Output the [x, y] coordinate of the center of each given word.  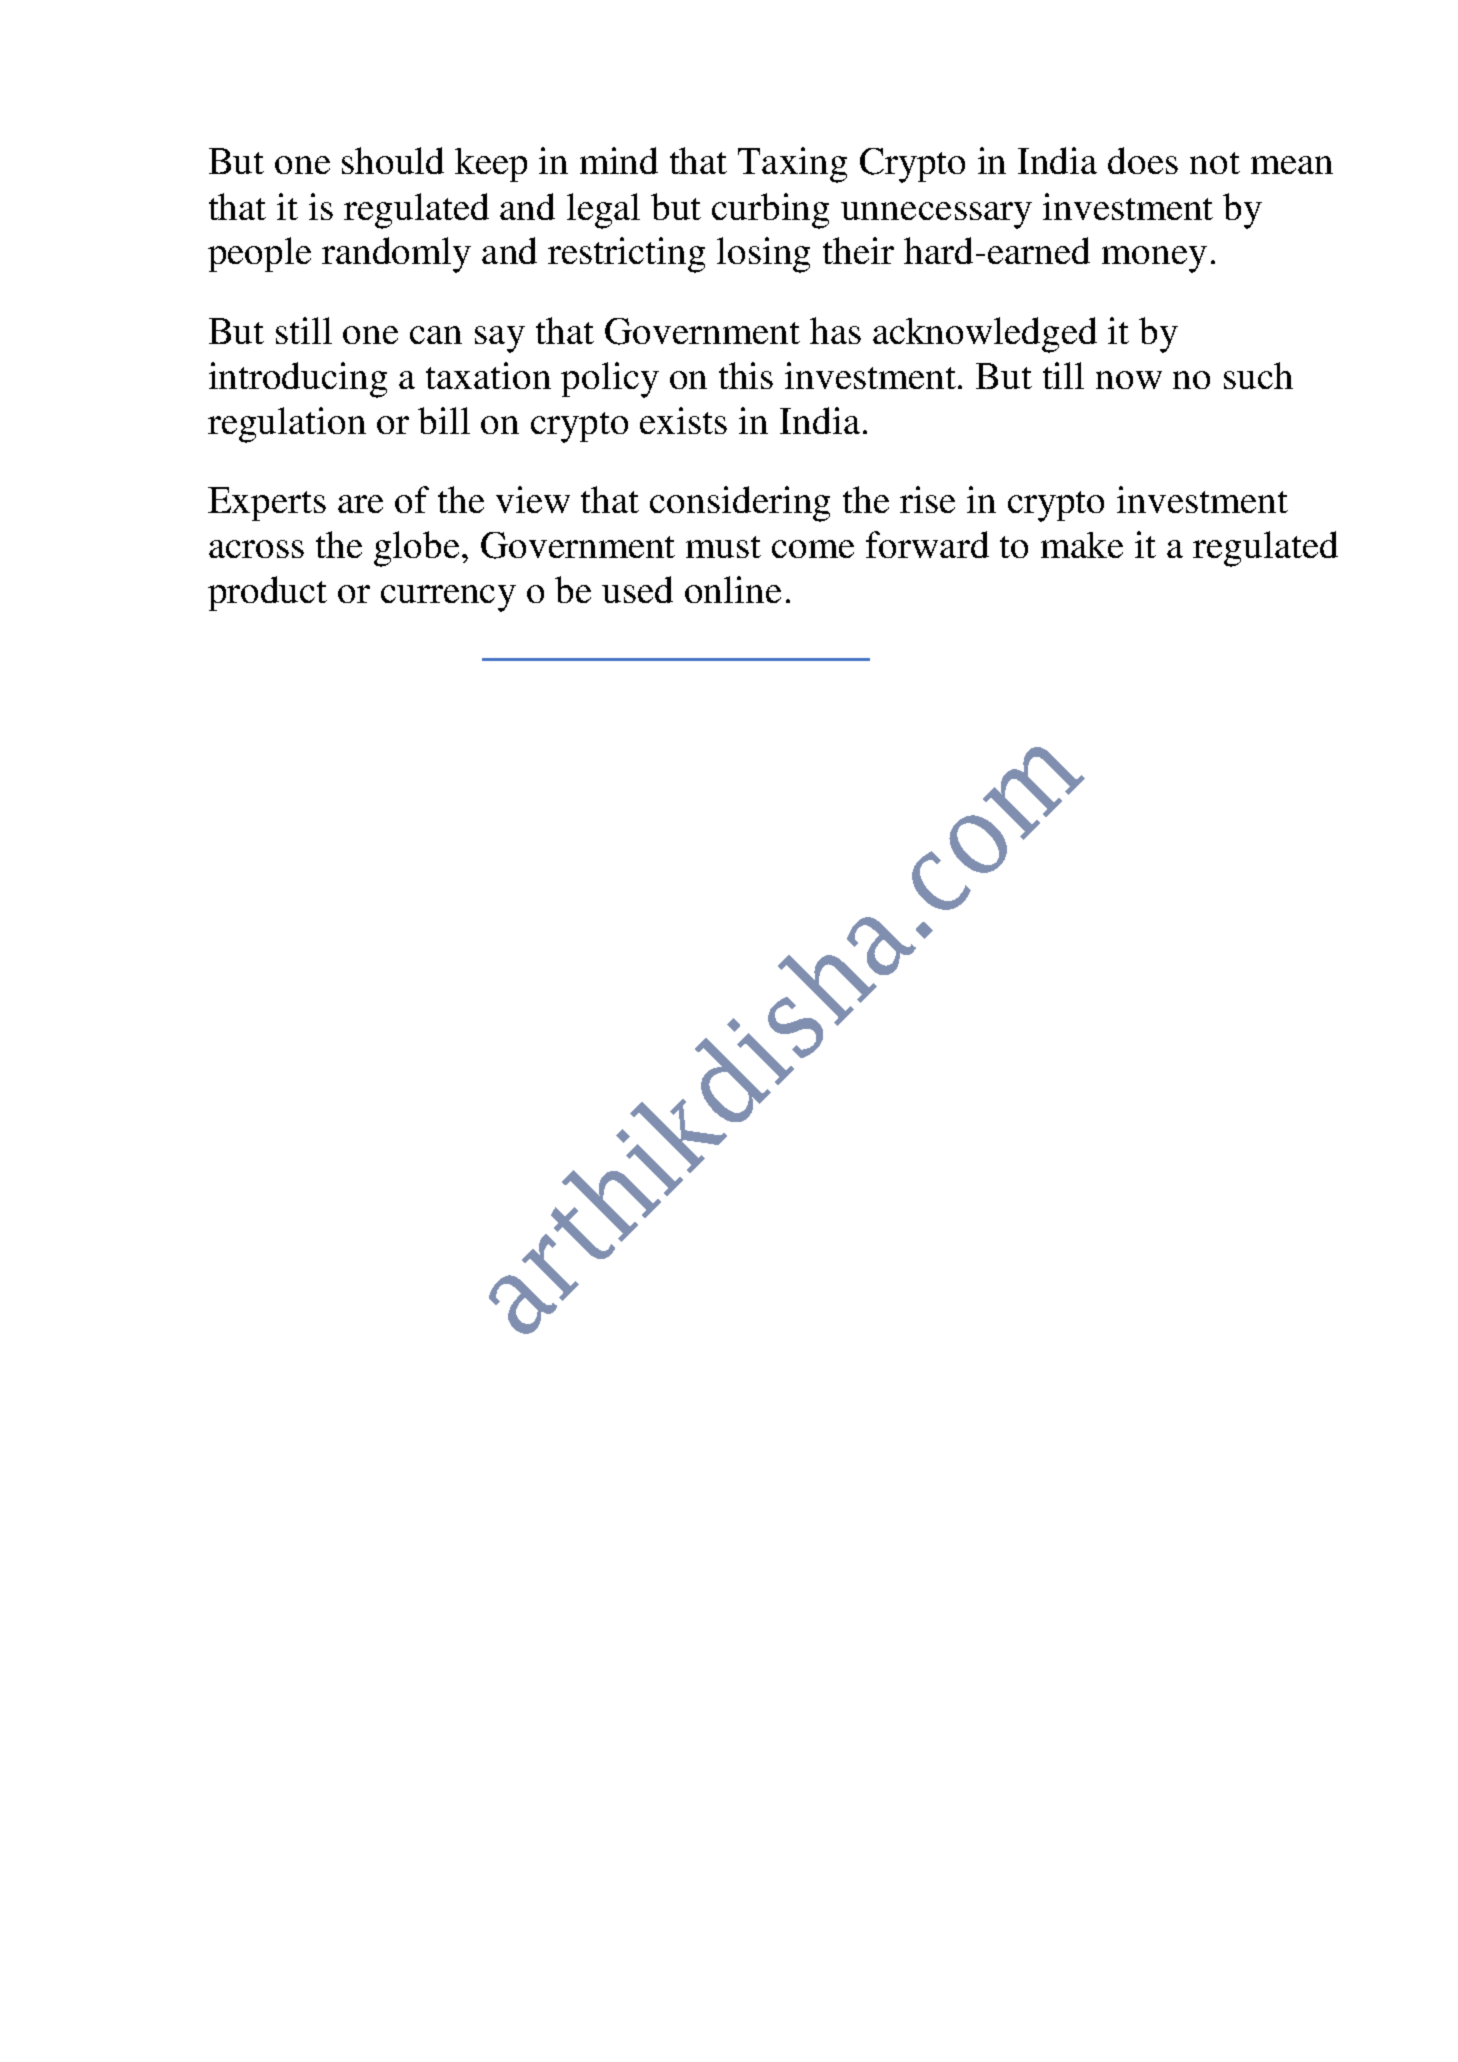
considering [740, 504]
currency [448, 598]
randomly [396, 255]
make [1082, 545]
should [393, 160]
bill [444, 420]
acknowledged [985, 335]
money [1154, 259]
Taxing [792, 165]
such [1258, 375]
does [1143, 160]
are [360, 504]
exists [683, 420]
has [835, 330]
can [436, 335]
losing [763, 255]
